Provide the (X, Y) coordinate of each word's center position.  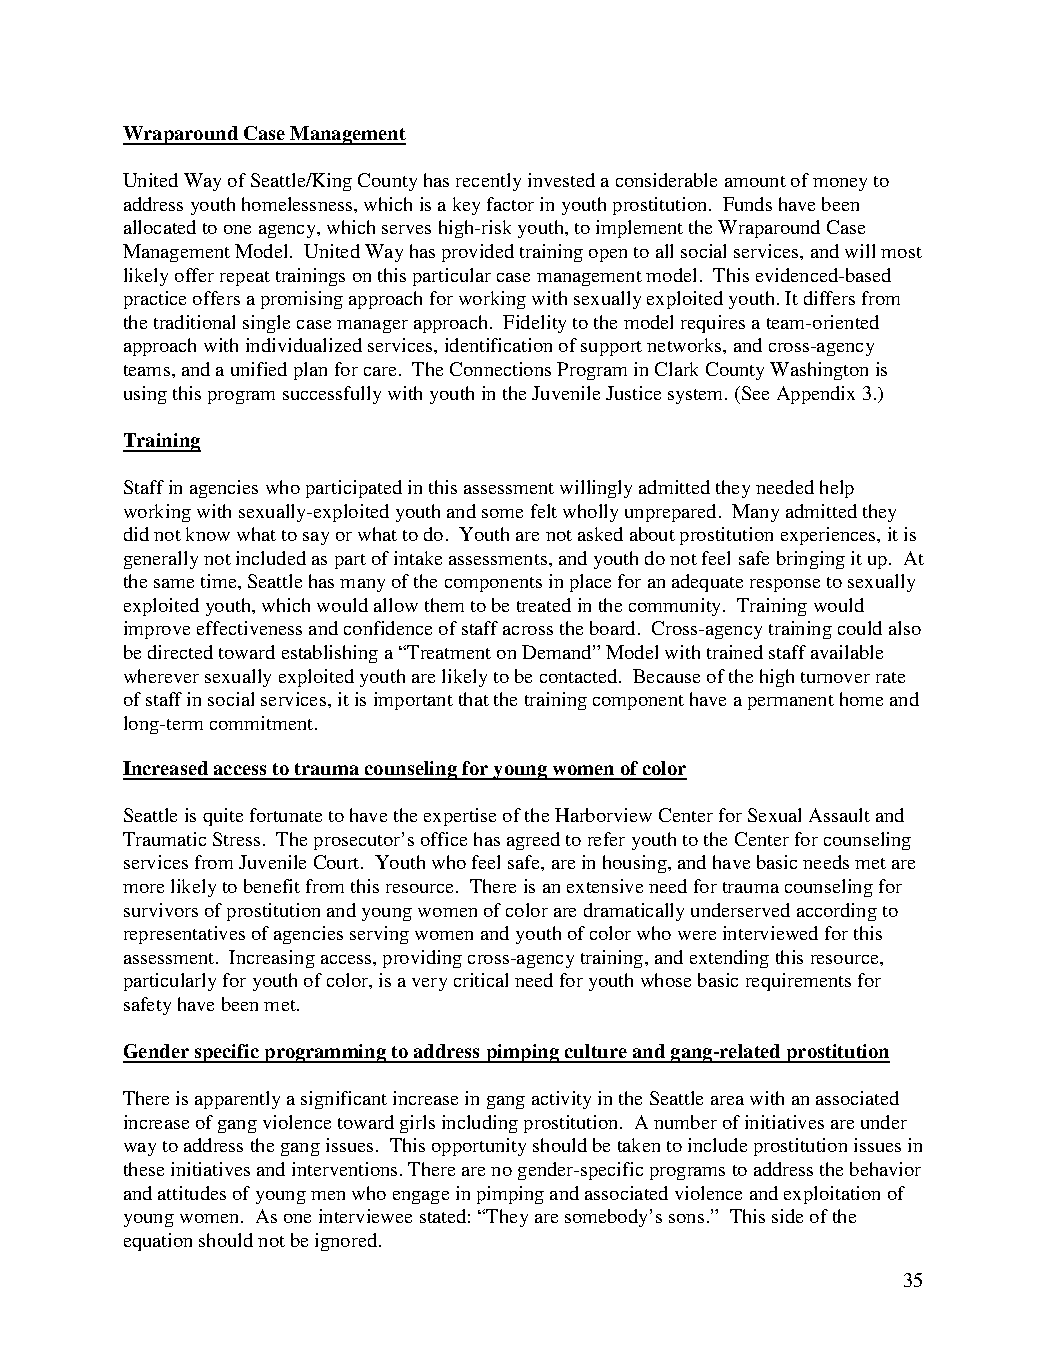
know (208, 534)
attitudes (192, 1193)
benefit (272, 886)
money (840, 184)
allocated (160, 227)
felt (544, 511)
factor (510, 204)
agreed (533, 841)
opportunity (479, 1147)
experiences (829, 536)
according (837, 912)
